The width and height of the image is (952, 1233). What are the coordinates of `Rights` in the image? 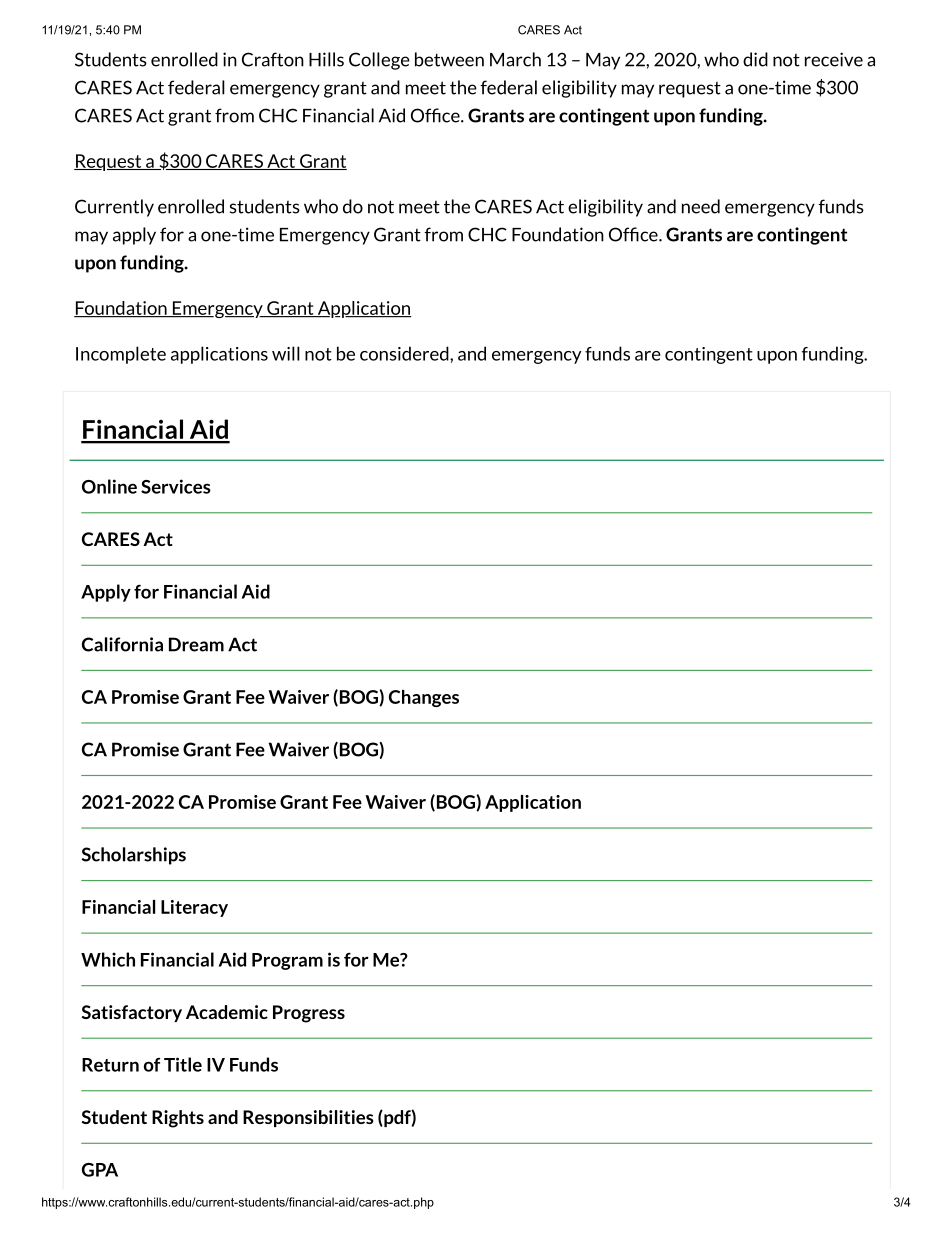 It's located at (178, 1119).
